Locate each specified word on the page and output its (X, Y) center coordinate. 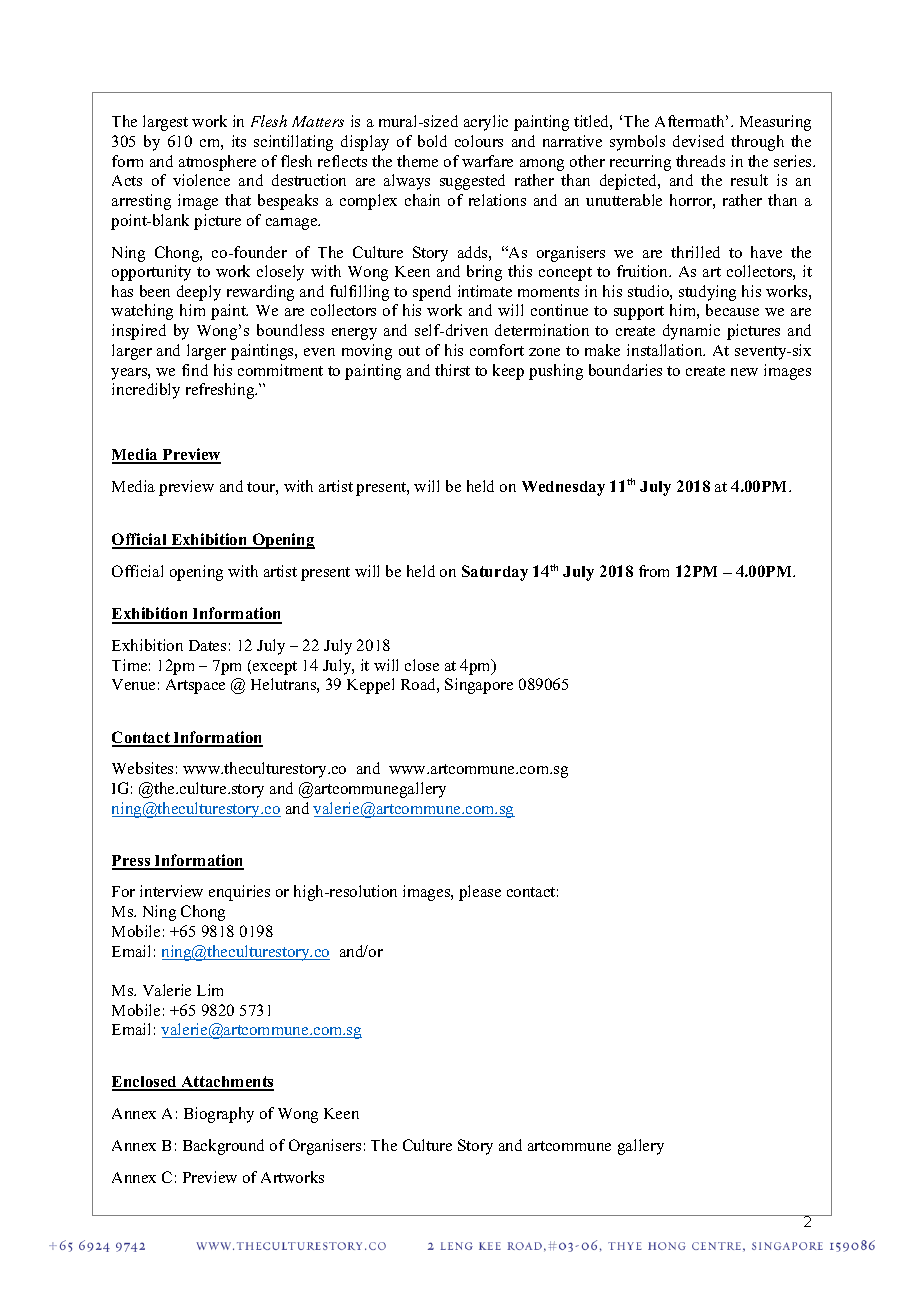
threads (700, 161)
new (744, 372)
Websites (142, 768)
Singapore (479, 686)
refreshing (221, 391)
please (480, 893)
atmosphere (217, 163)
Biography (219, 1115)
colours (479, 141)
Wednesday (563, 488)
